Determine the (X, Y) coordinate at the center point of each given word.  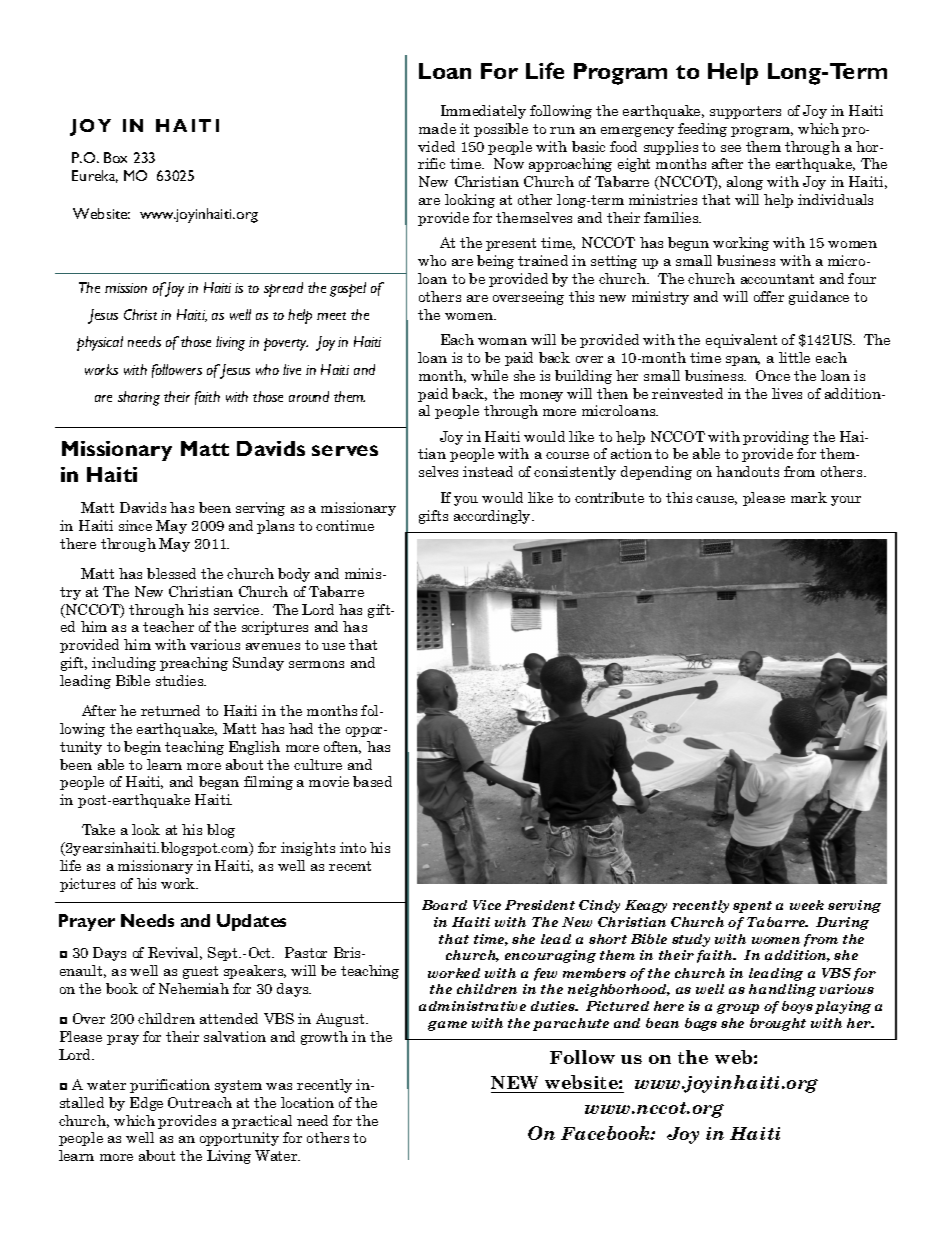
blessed (171, 573)
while (489, 375)
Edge (146, 1104)
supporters (745, 112)
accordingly (493, 517)
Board (444, 905)
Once (773, 375)
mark (809, 497)
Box (115, 157)
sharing (139, 398)
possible (501, 130)
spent (752, 907)
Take (98, 829)
